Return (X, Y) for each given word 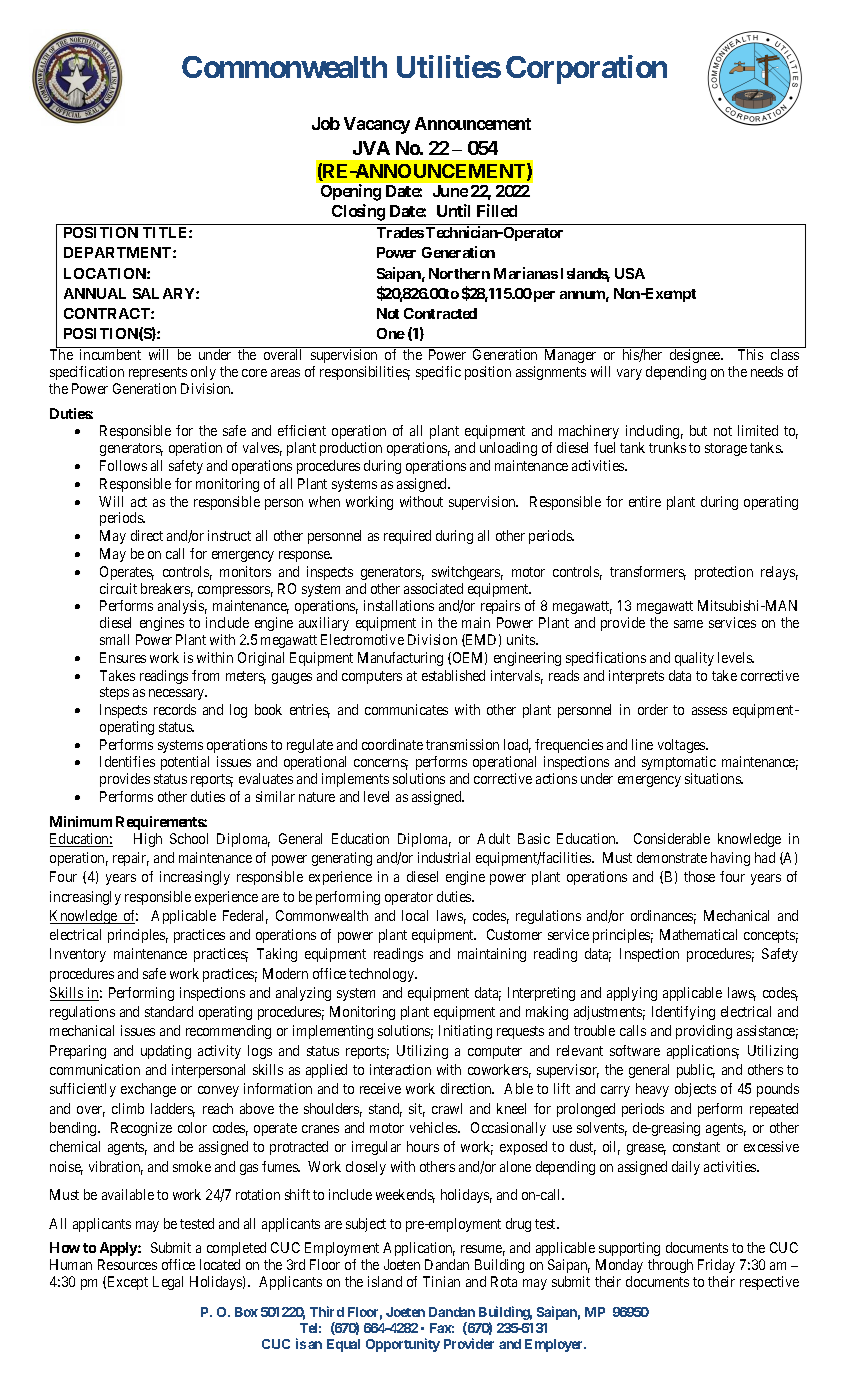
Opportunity (403, 1345)
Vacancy (377, 125)
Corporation (586, 69)
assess (709, 711)
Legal (168, 1283)
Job (326, 123)
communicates (406, 709)
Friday (716, 1266)
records (175, 709)
